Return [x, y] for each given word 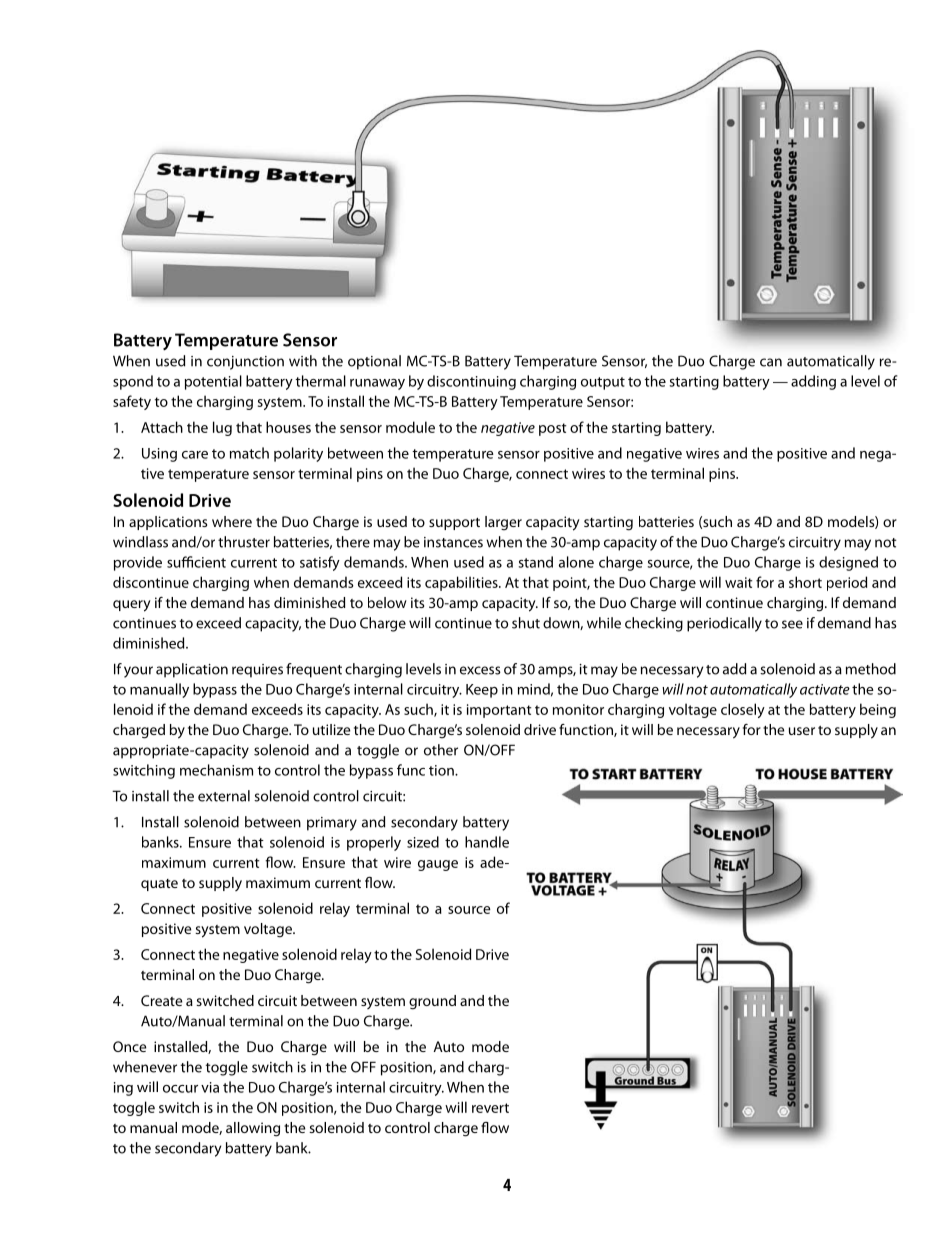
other [441, 750]
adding [813, 382]
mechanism [216, 770]
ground [432, 1002]
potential [213, 382]
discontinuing [471, 382]
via [210, 1087]
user [802, 731]
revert [490, 1108]
